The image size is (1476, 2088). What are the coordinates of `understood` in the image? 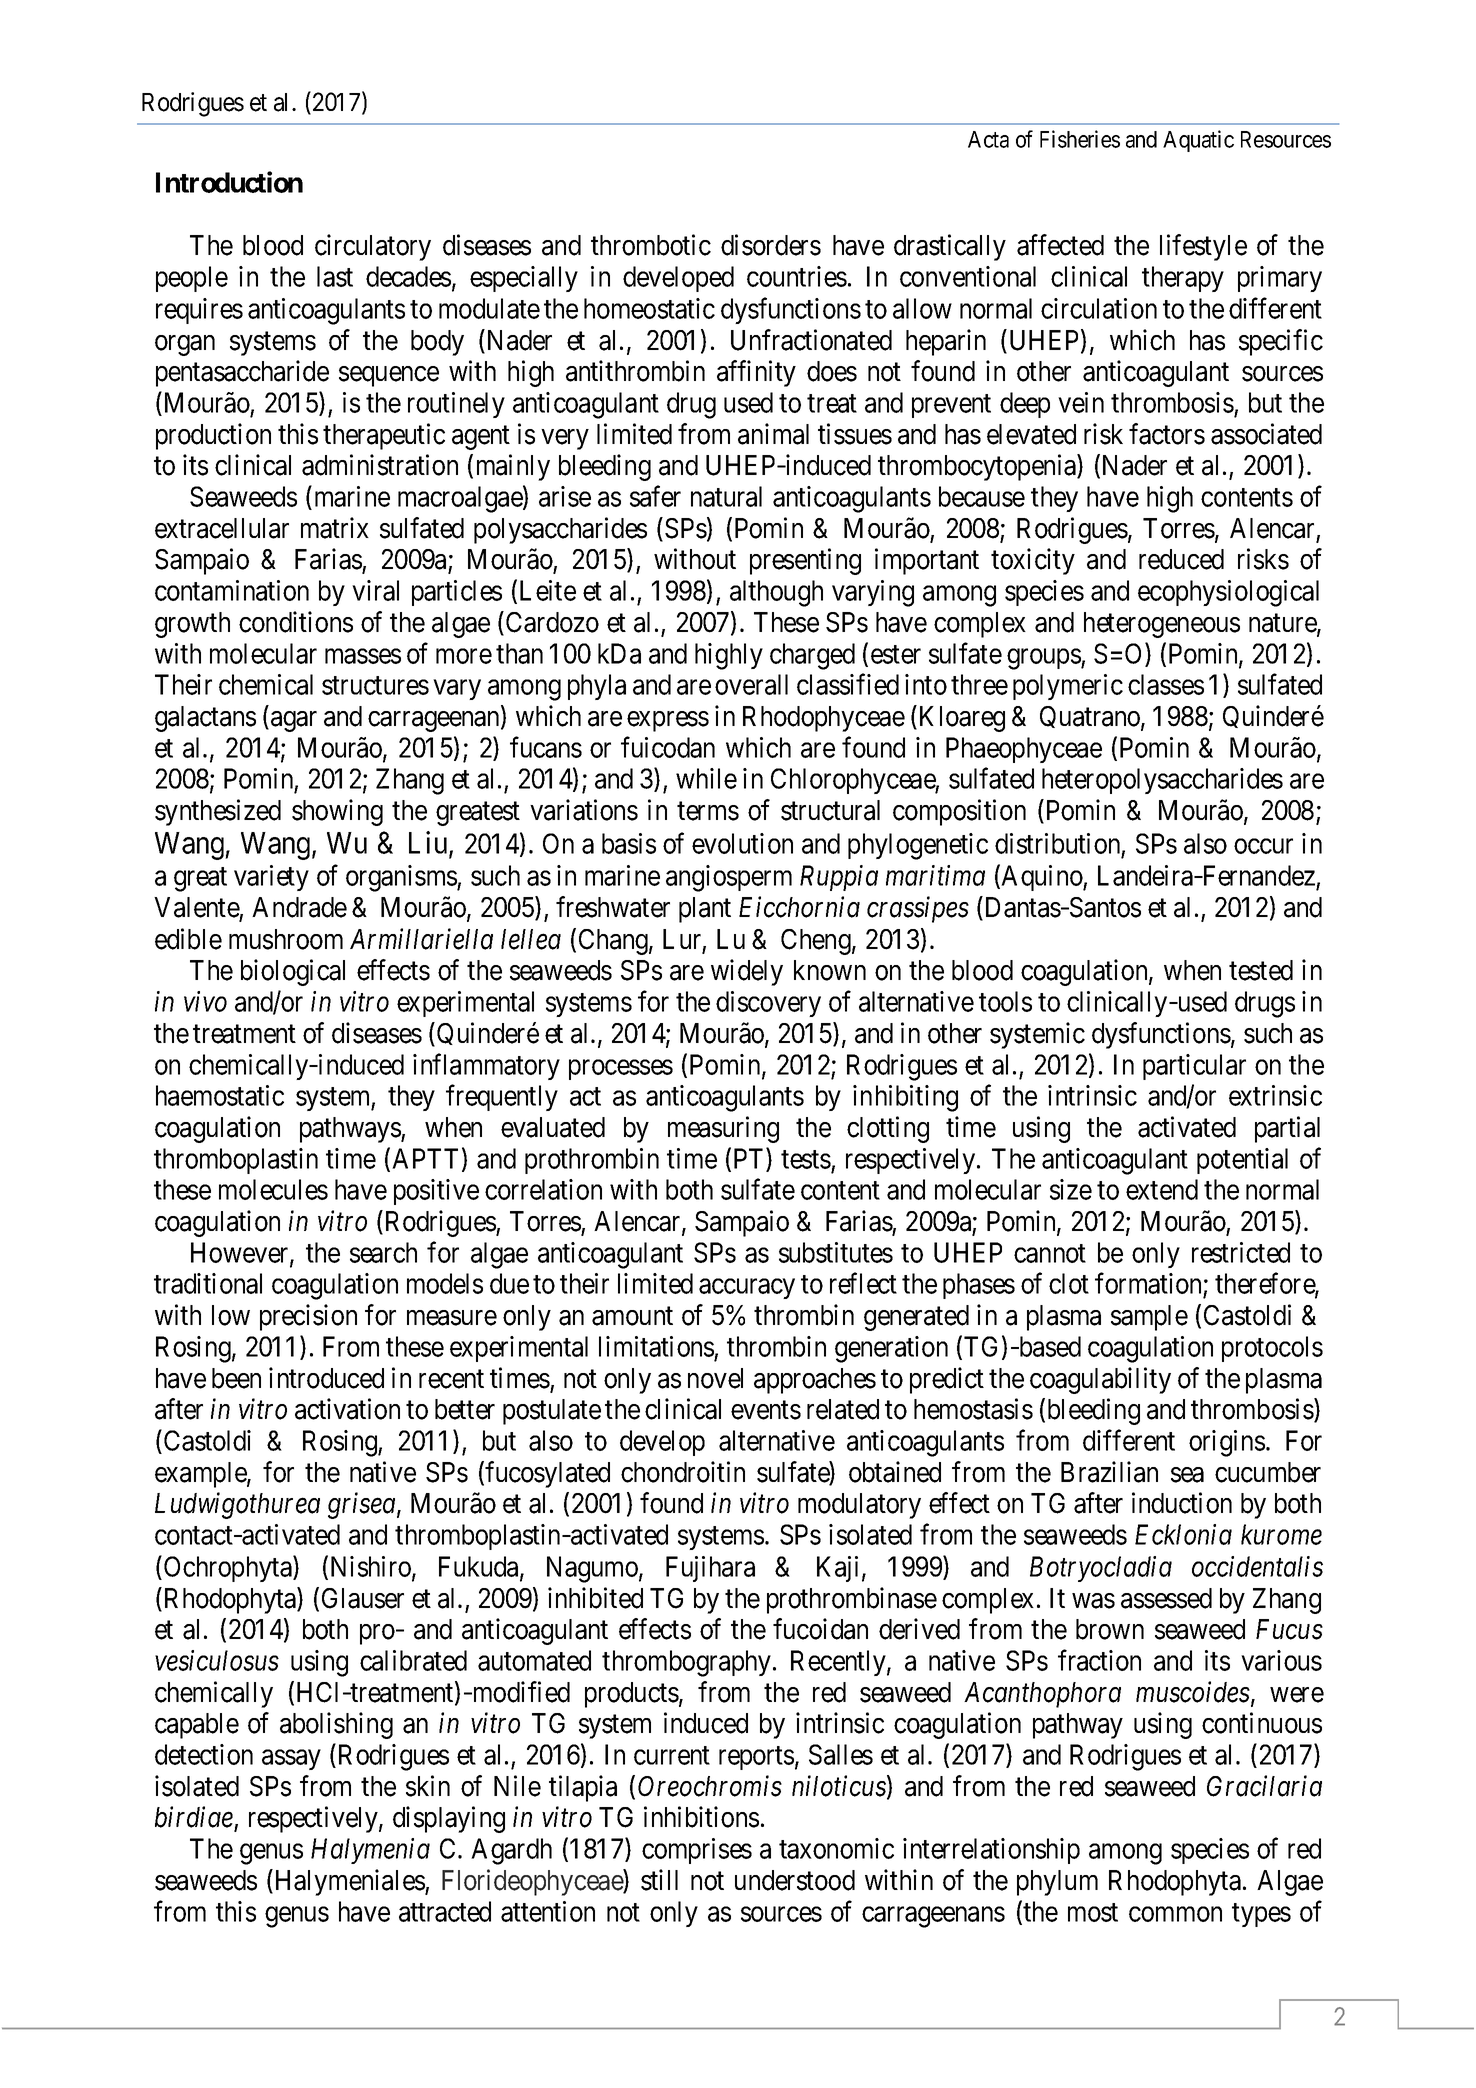 It's located at (795, 1880).
